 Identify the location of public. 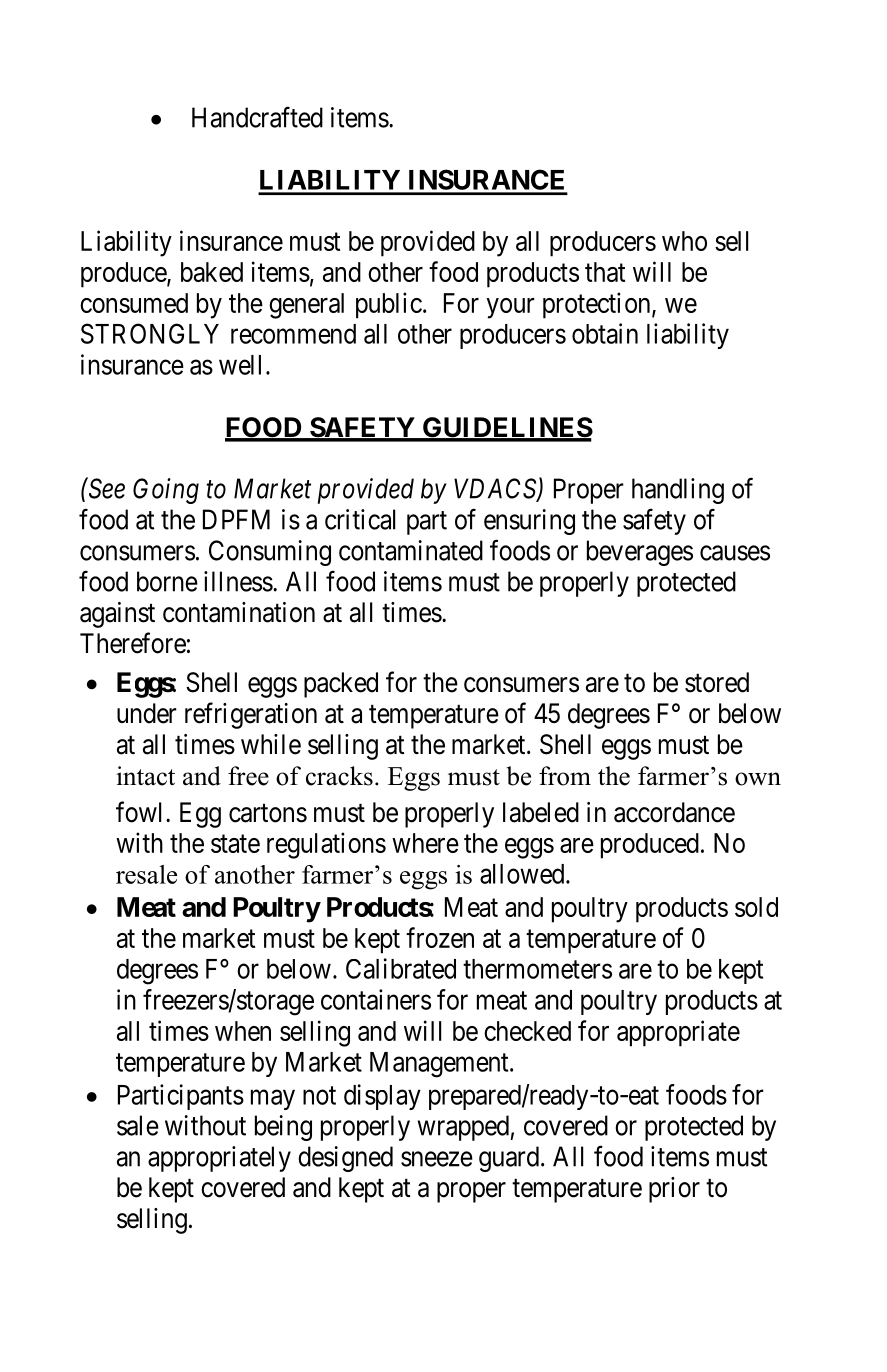
(389, 305).
